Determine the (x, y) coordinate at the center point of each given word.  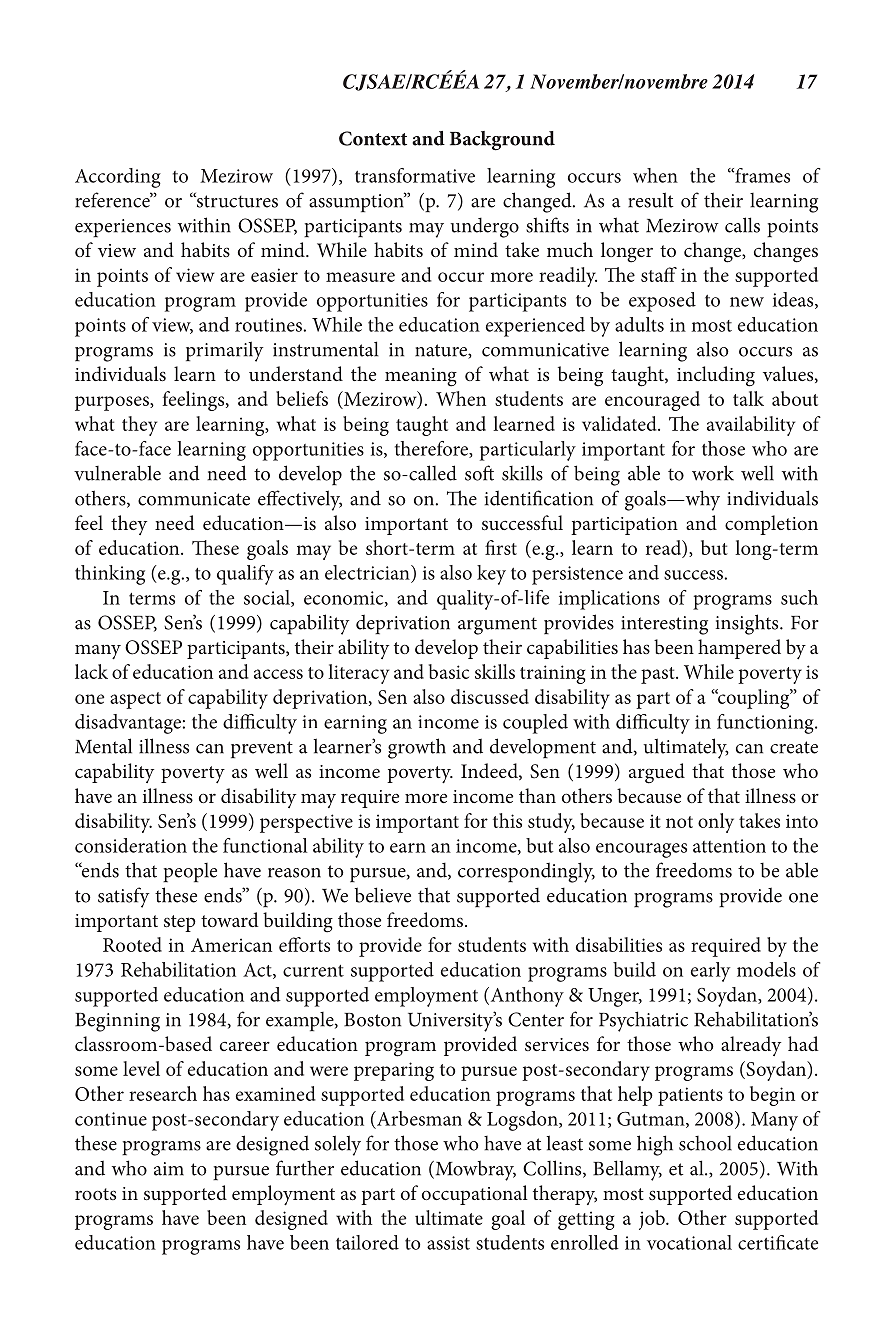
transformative (415, 175)
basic (449, 671)
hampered (739, 649)
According (118, 178)
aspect (135, 700)
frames (761, 175)
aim (169, 1169)
